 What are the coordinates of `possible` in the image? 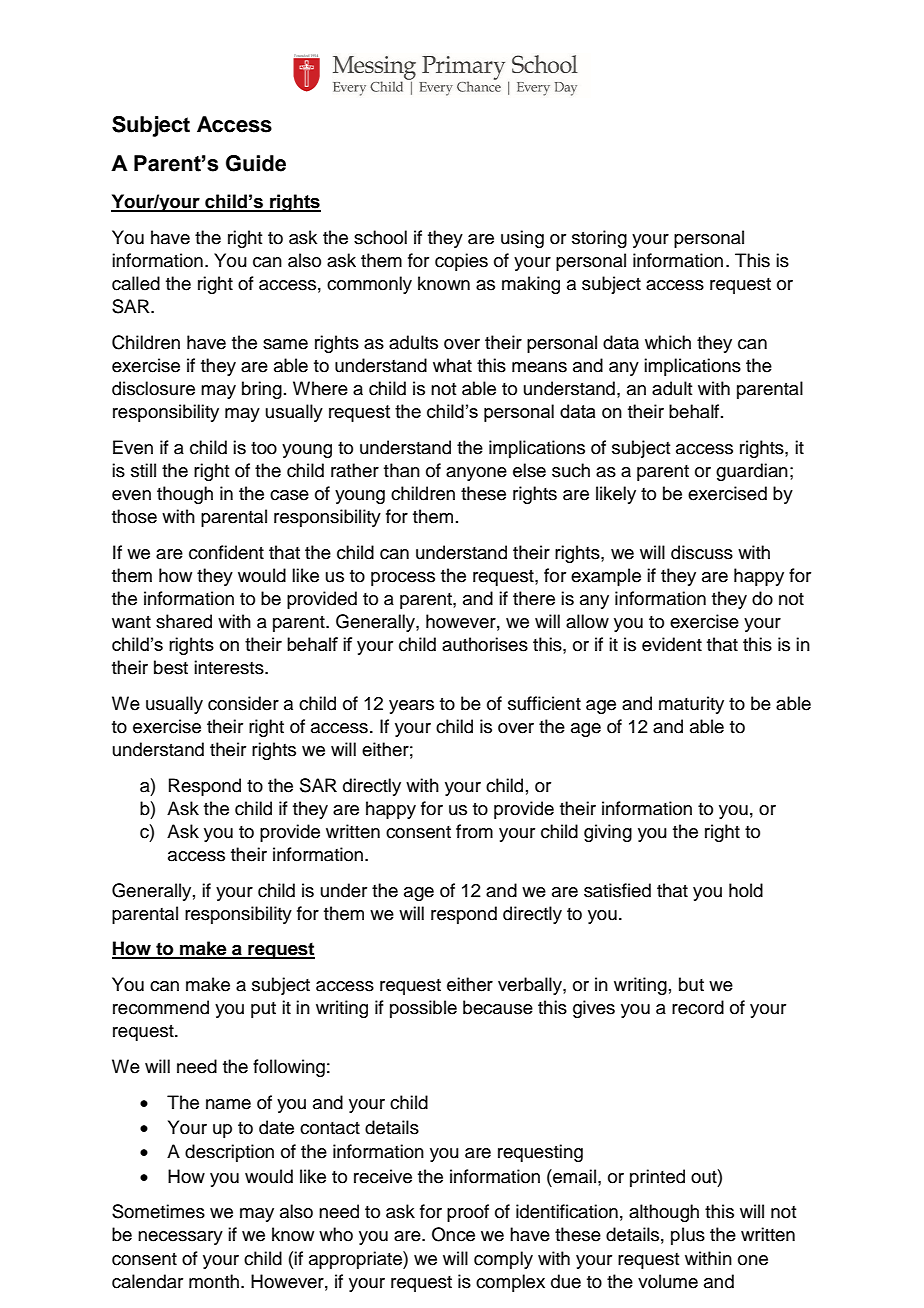 It's located at (423, 1009).
